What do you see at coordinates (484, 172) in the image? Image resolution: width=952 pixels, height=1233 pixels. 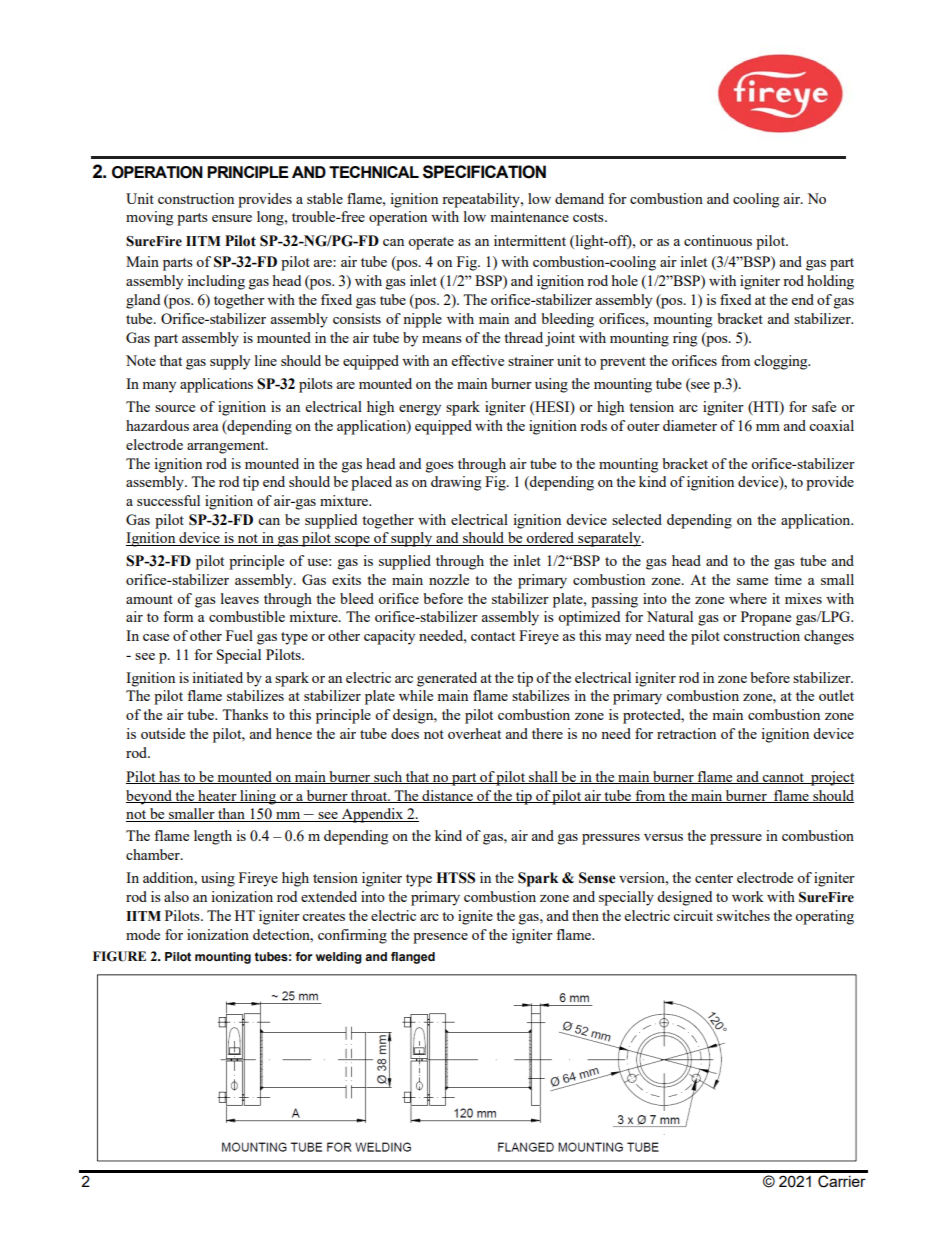 I see `SPECIFICATION` at bounding box center [484, 172].
